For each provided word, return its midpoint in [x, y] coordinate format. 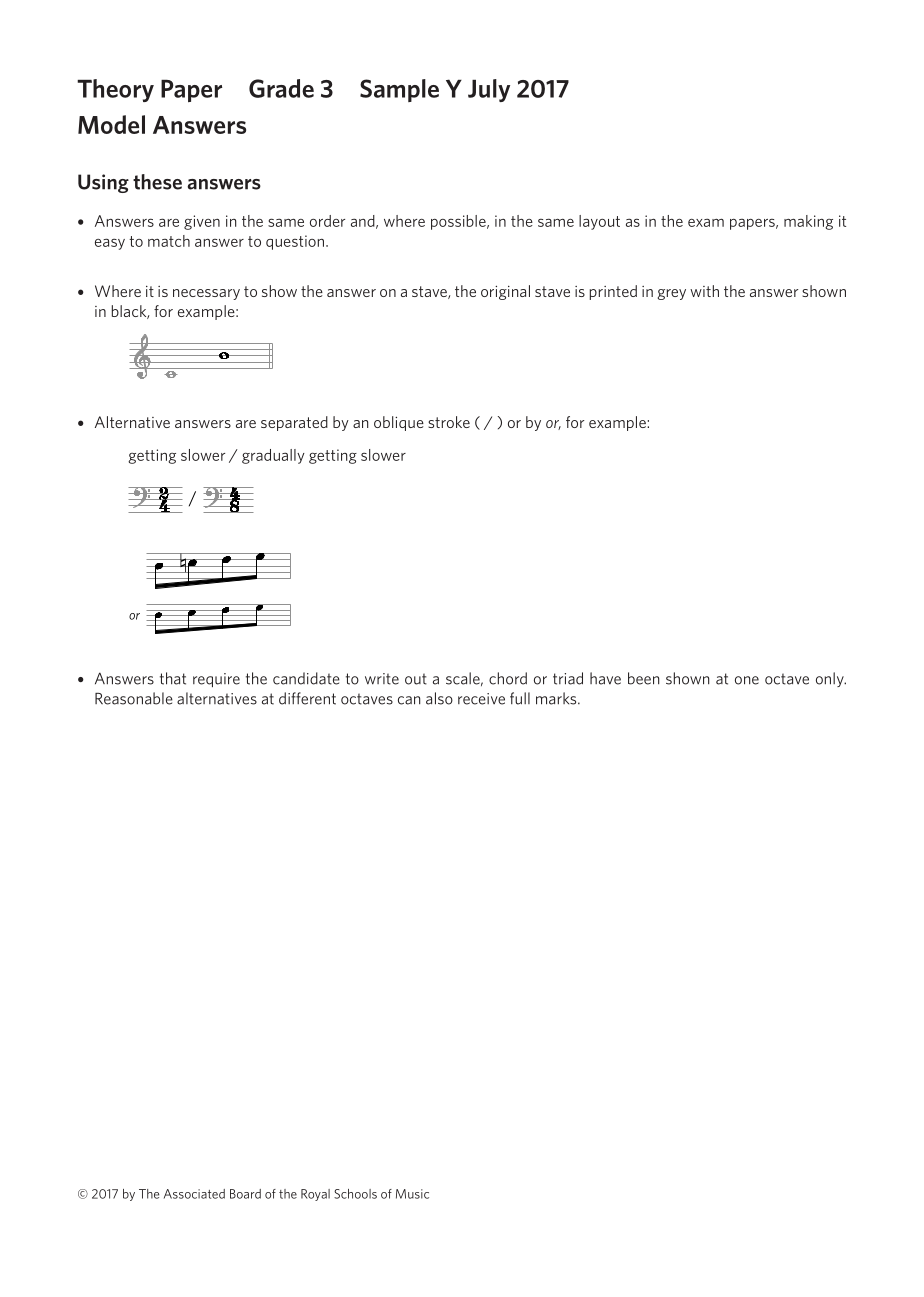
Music [412, 1194]
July [489, 90]
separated [294, 423]
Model [111, 124]
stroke [449, 422]
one [747, 680]
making [808, 222]
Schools [355, 1194]
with [704, 291]
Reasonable [134, 698]
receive [481, 699]
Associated [194, 1194]
